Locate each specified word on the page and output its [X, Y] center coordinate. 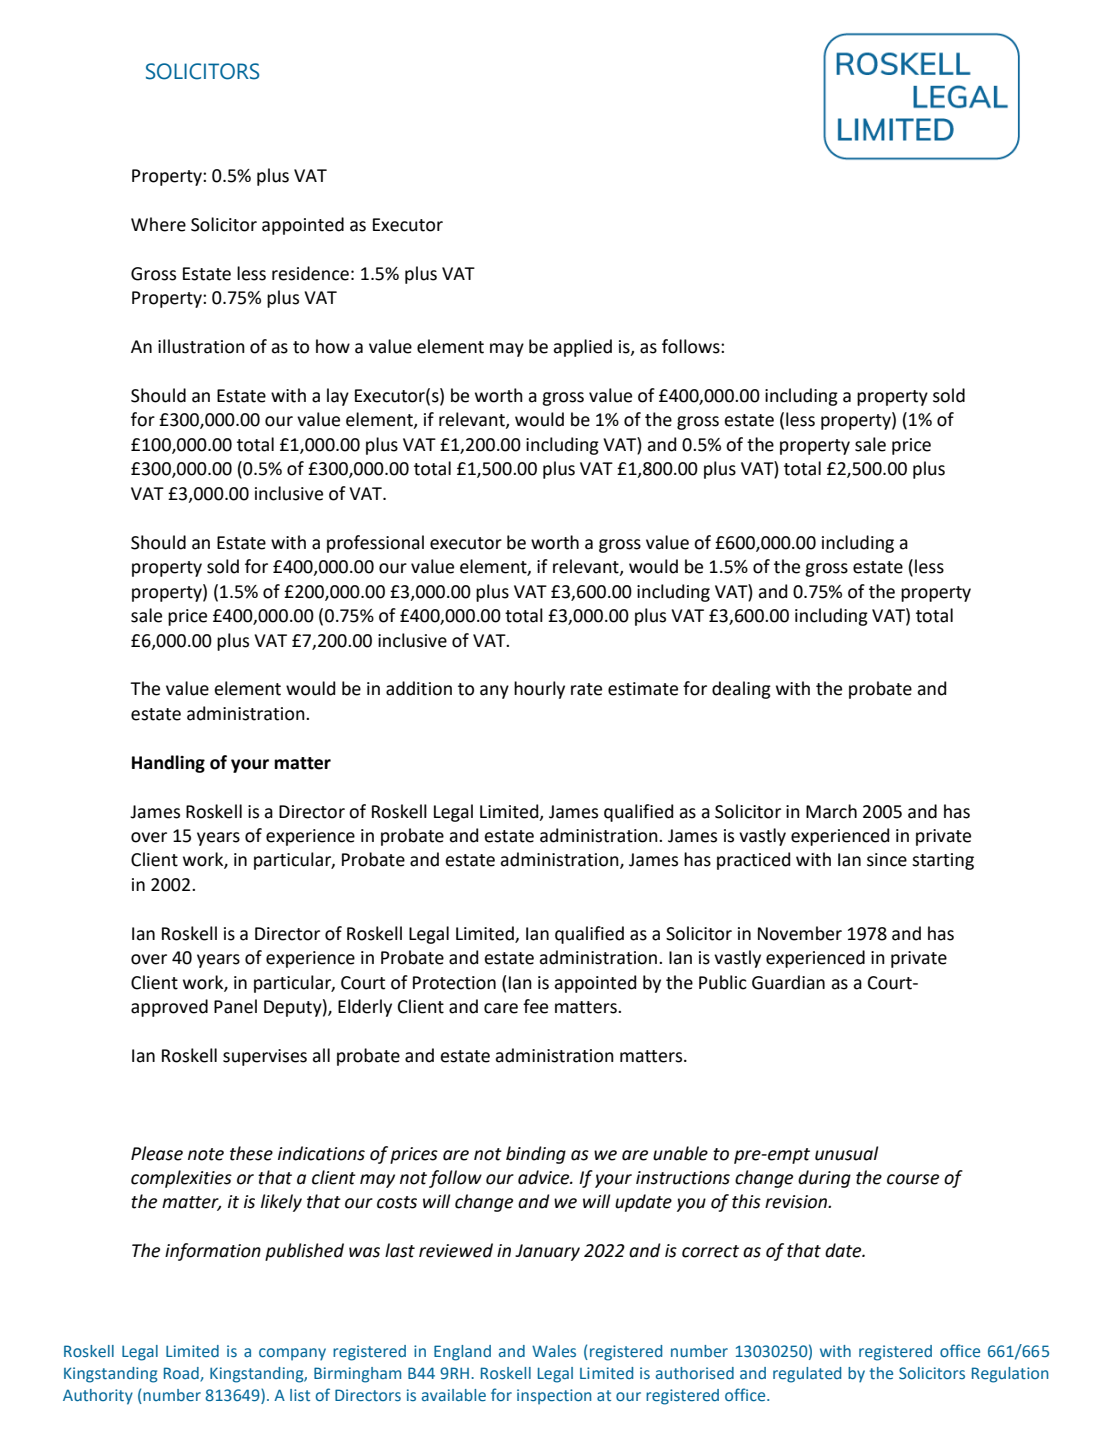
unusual [846, 1153]
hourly [539, 690]
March [831, 811]
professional [375, 544]
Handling [168, 764]
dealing [741, 690]
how [333, 346]
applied [582, 348]
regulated [807, 1375]
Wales [554, 1351]
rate [586, 689]
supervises [265, 1057]
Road [182, 1374]
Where [158, 224]
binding [536, 1155]
